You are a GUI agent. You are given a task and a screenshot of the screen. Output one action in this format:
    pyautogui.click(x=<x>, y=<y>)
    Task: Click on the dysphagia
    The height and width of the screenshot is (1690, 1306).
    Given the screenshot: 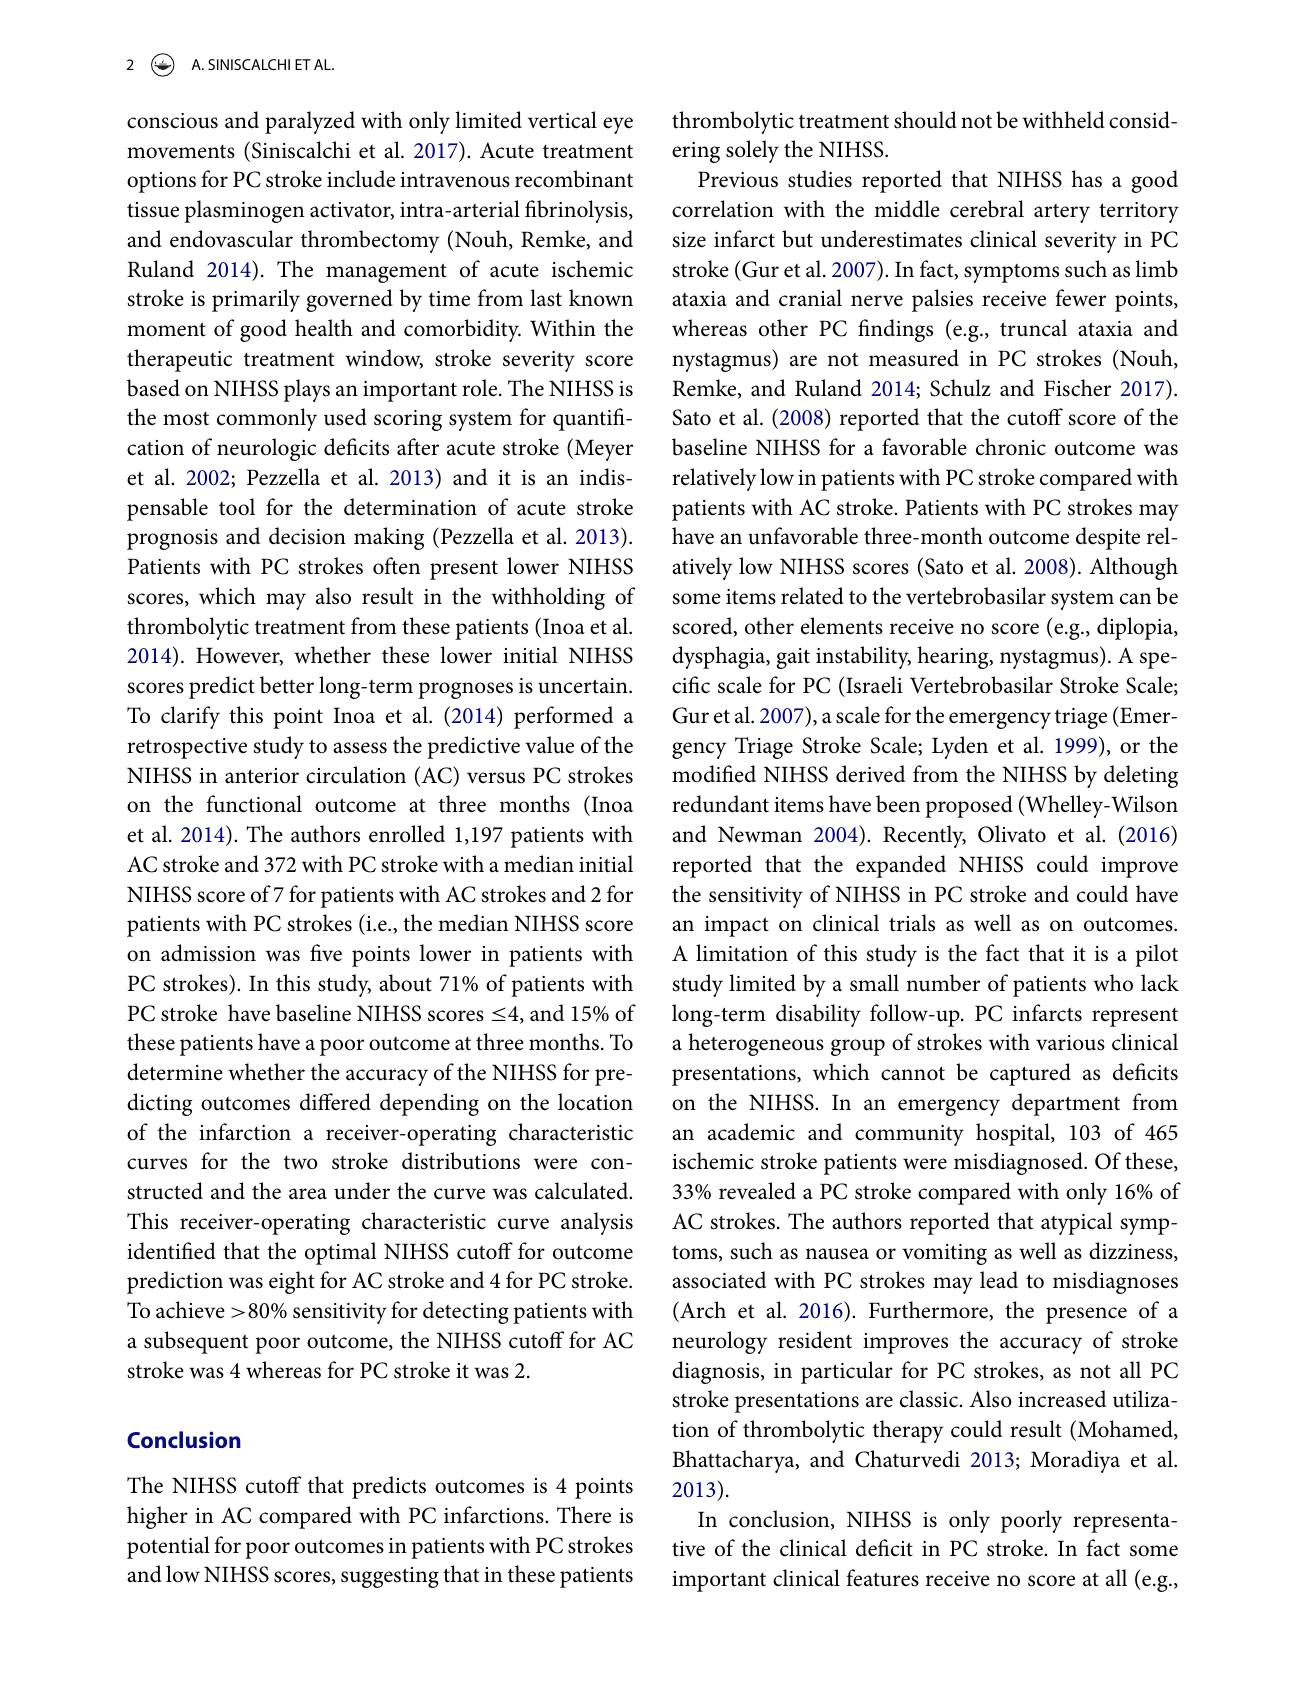 What is the action you would take?
    pyautogui.click(x=720, y=657)
